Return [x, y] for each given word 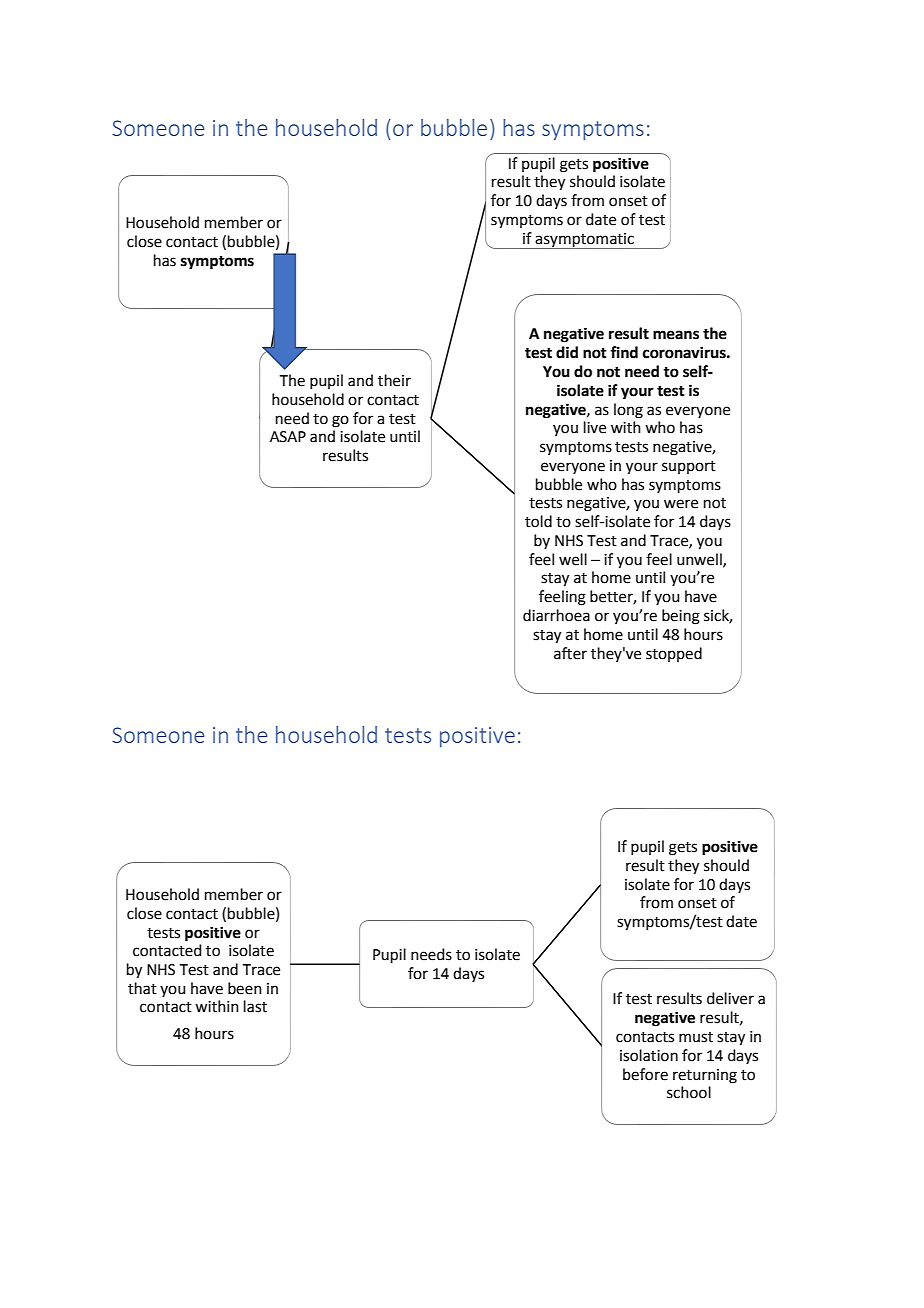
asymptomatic [585, 241]
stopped [674, 654]
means [676, 335]
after [570, 653]
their [394, 380]
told [538, 521]
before [645, 1074]
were [681, 504]
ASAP [288, 437]
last [255, 1006]
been [245, 988]
